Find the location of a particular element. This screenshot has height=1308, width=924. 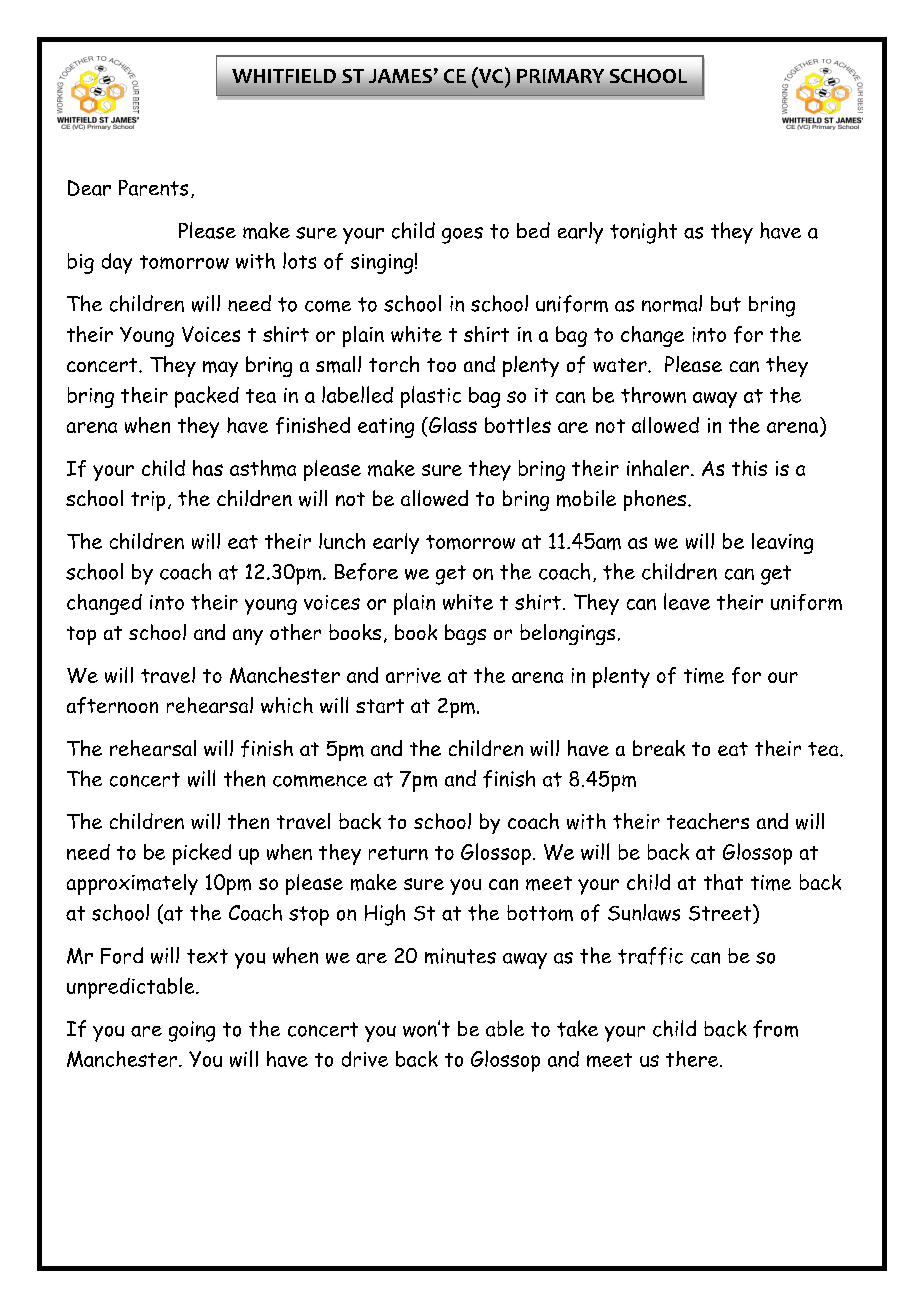

Parents is located at coordinates (153, 188).
